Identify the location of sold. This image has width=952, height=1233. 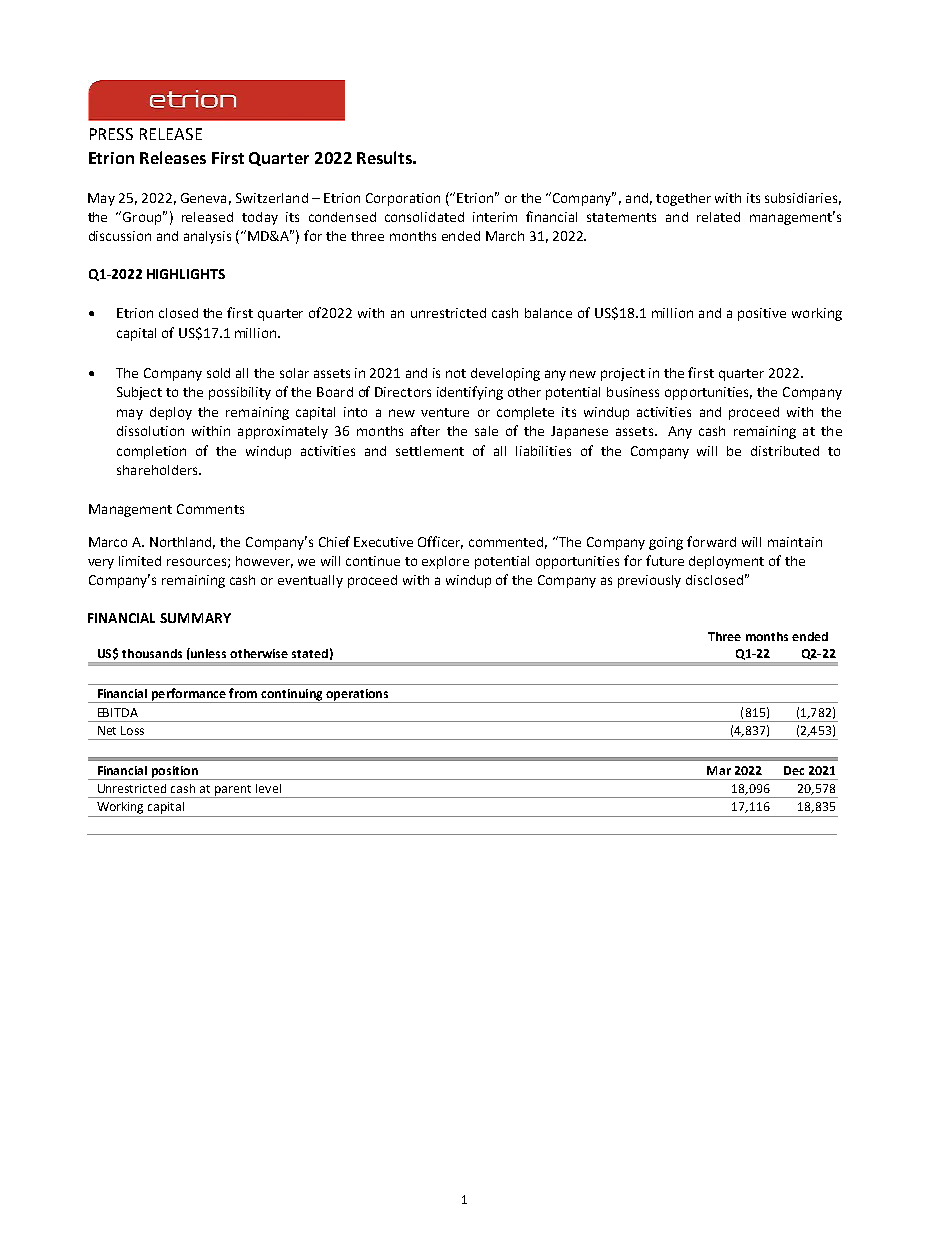
(218, 373).
